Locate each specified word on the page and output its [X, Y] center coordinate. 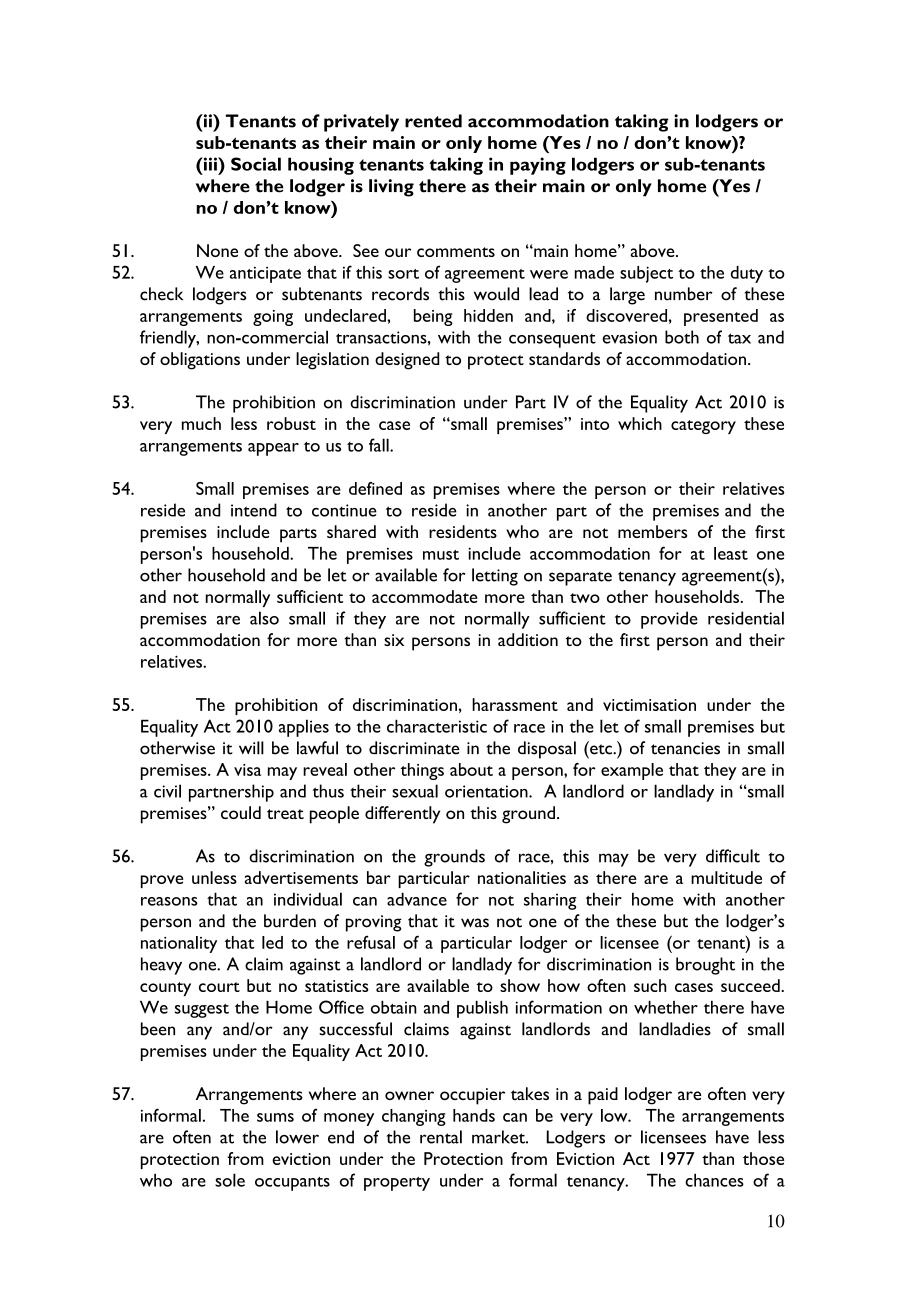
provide [669, 620]
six [394, 640]
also [264, 618]
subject [646, 274]
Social [256, 164]
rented [433, 121]
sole [230, 1180]
